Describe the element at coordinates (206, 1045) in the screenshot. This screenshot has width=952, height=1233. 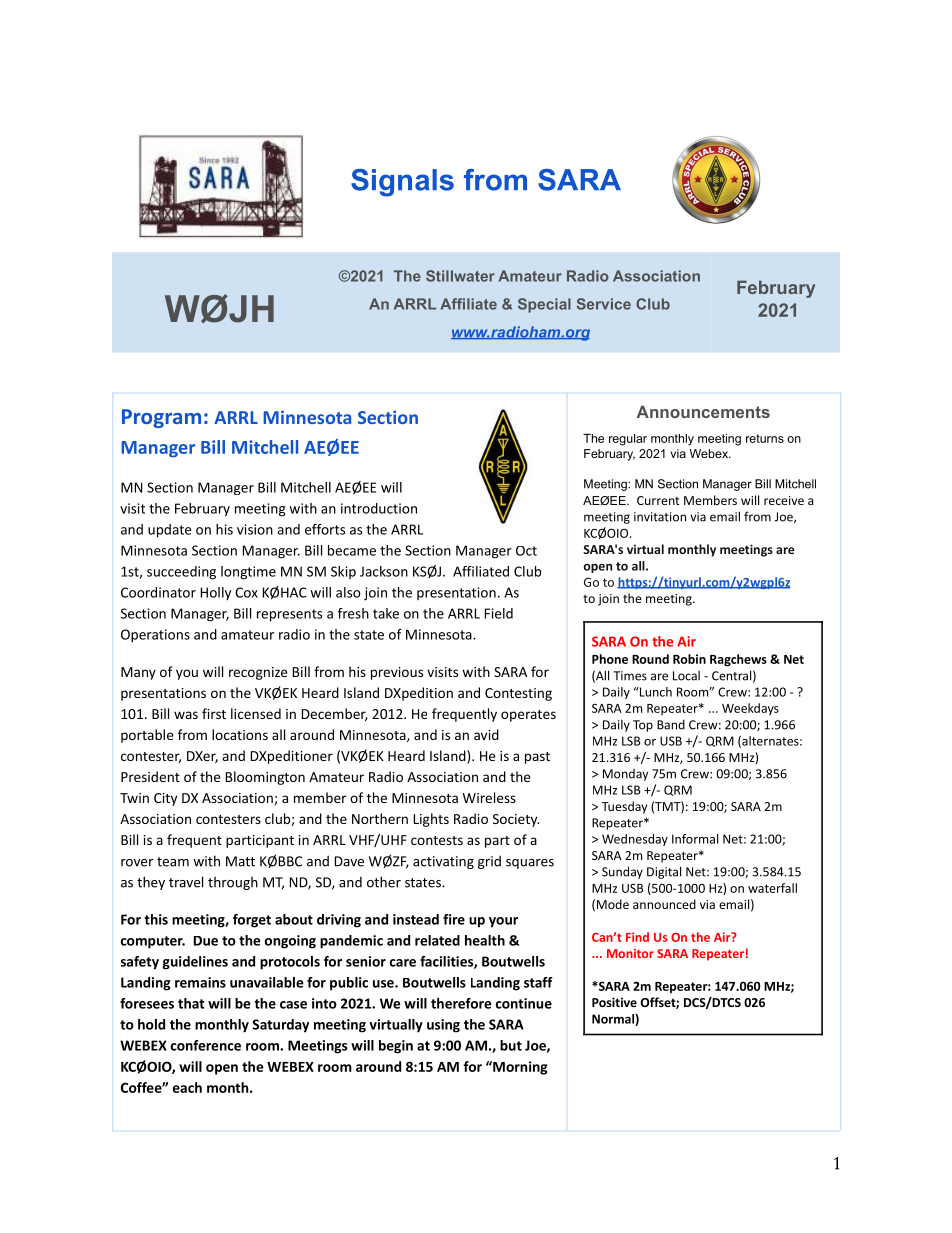
I see `conference` at that location.
